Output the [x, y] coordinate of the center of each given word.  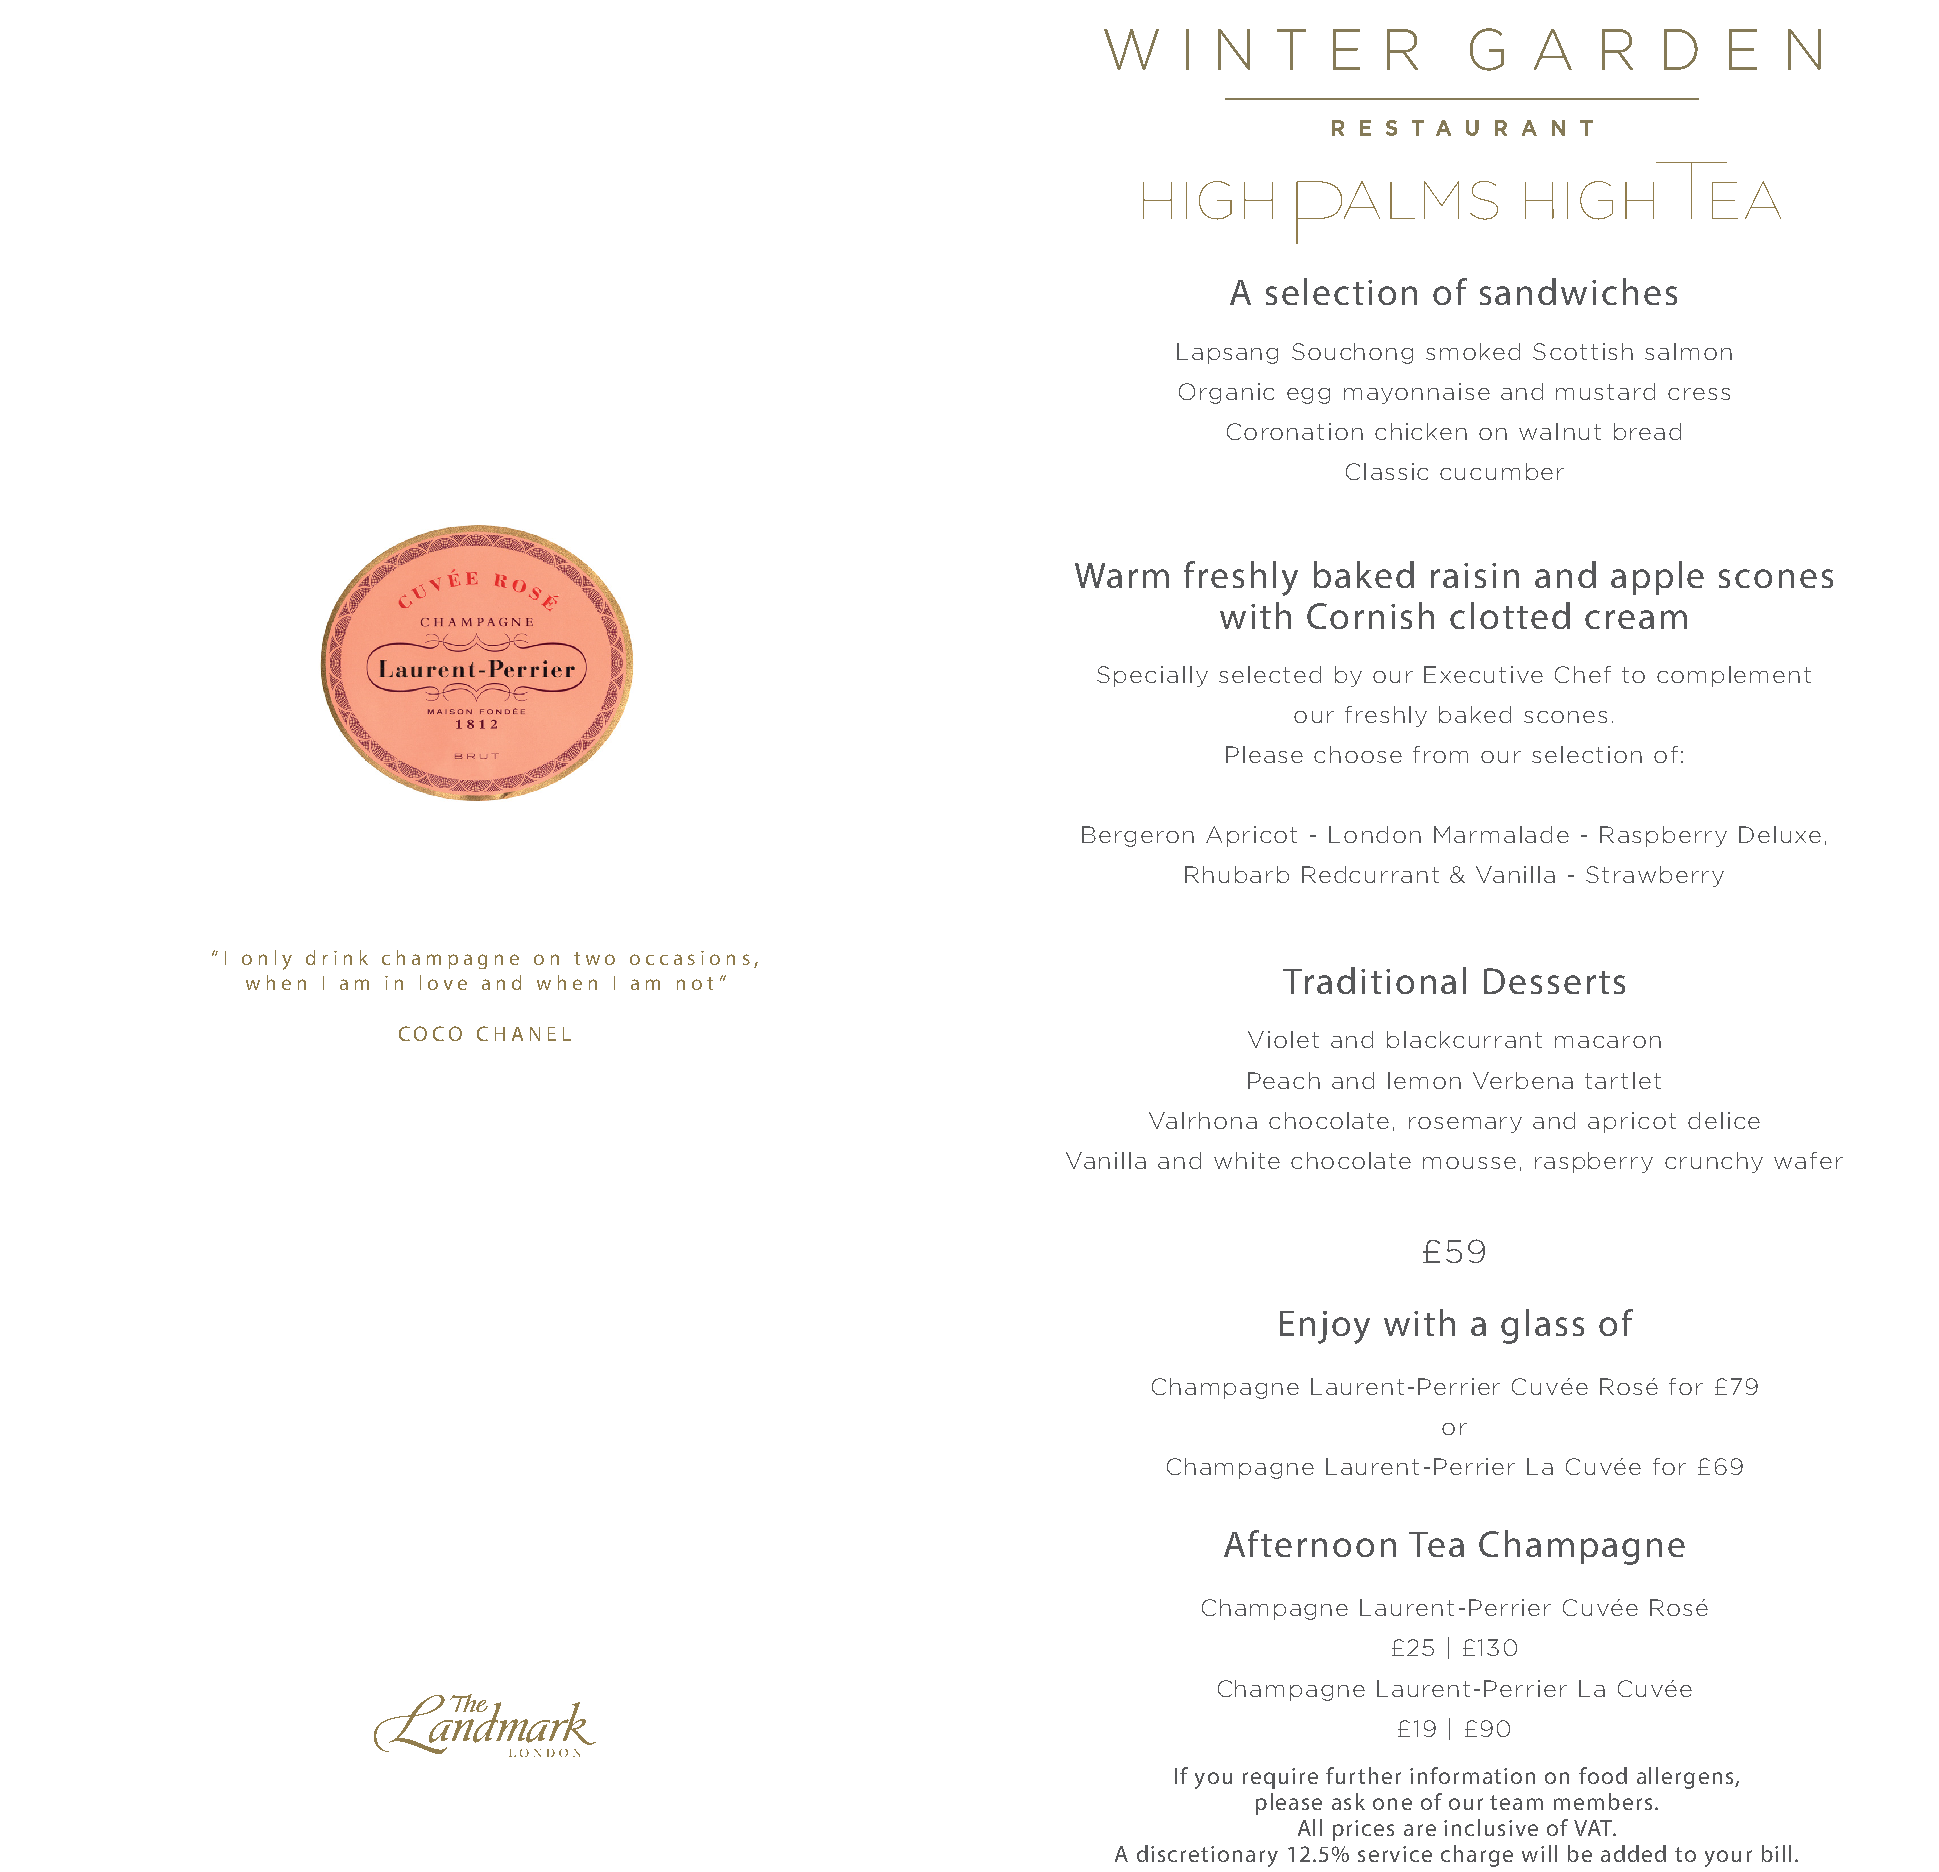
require [1280, 1778]
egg [1308, 396]
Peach [1284, 1080]
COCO [430, 1033]
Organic [1226, 393]
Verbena [1523, 1080]
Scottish [1583, 351]
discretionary [1207, 1856]
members [1603, 1801]
